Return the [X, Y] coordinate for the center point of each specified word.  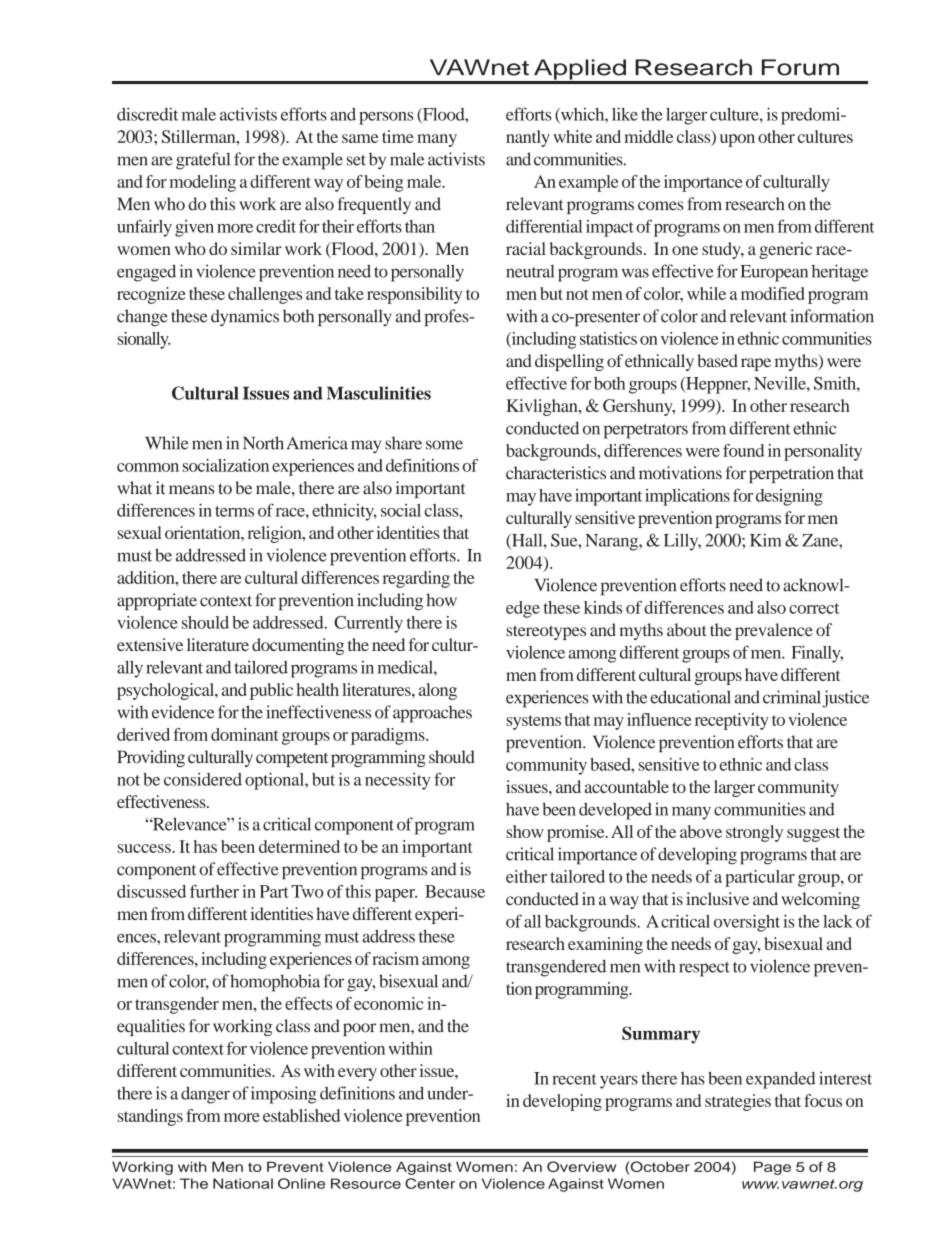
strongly [754, 833]
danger [205, 1095]
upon [737, 140]
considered [203, 779]
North [263, 443]
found [743, 450]
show [525, 831]
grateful [203, 161]
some [444, 445]
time [398, 136]
